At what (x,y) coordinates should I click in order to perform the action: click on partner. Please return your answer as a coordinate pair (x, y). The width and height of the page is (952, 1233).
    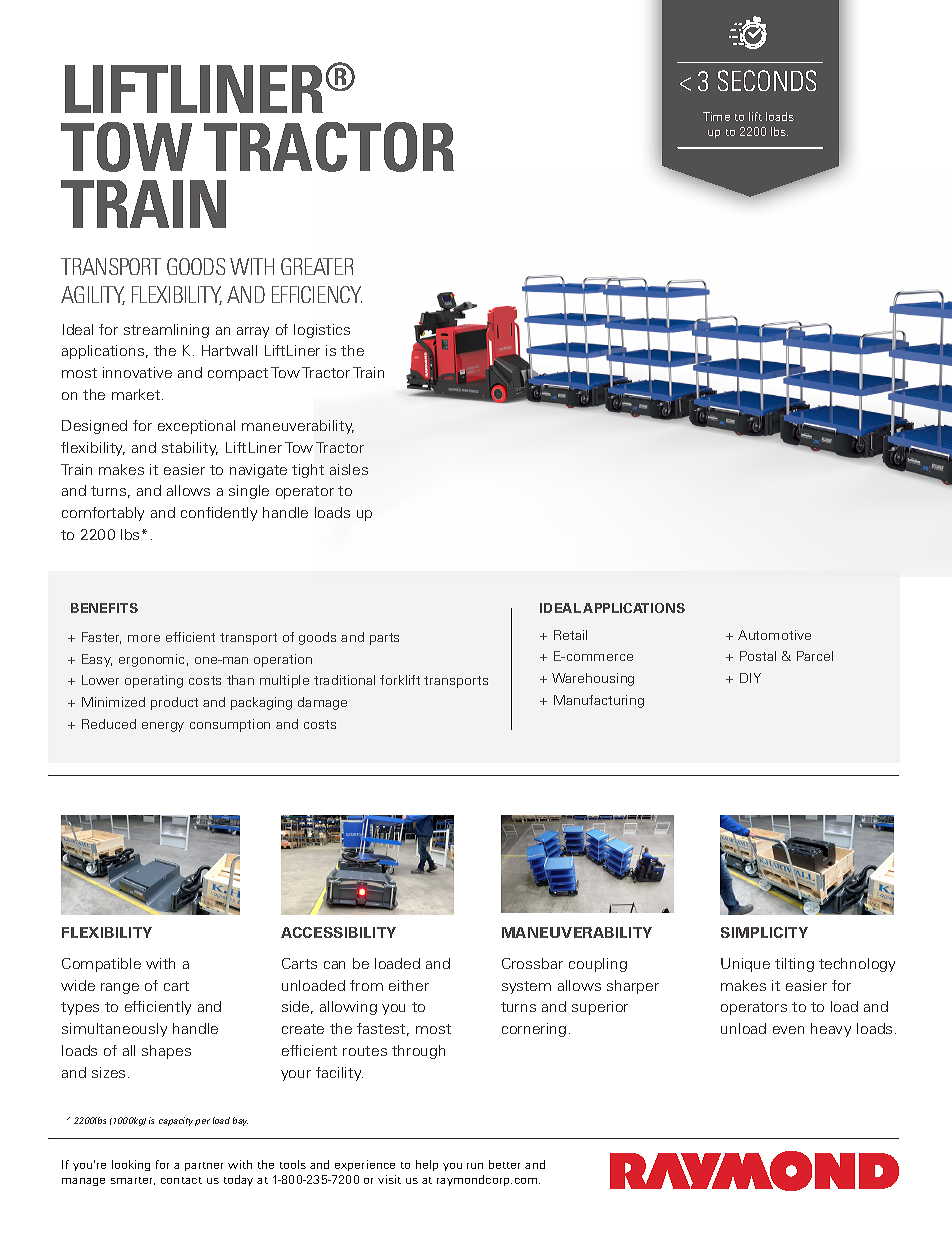
    Looking at the image, I should click on (204, 1166).
